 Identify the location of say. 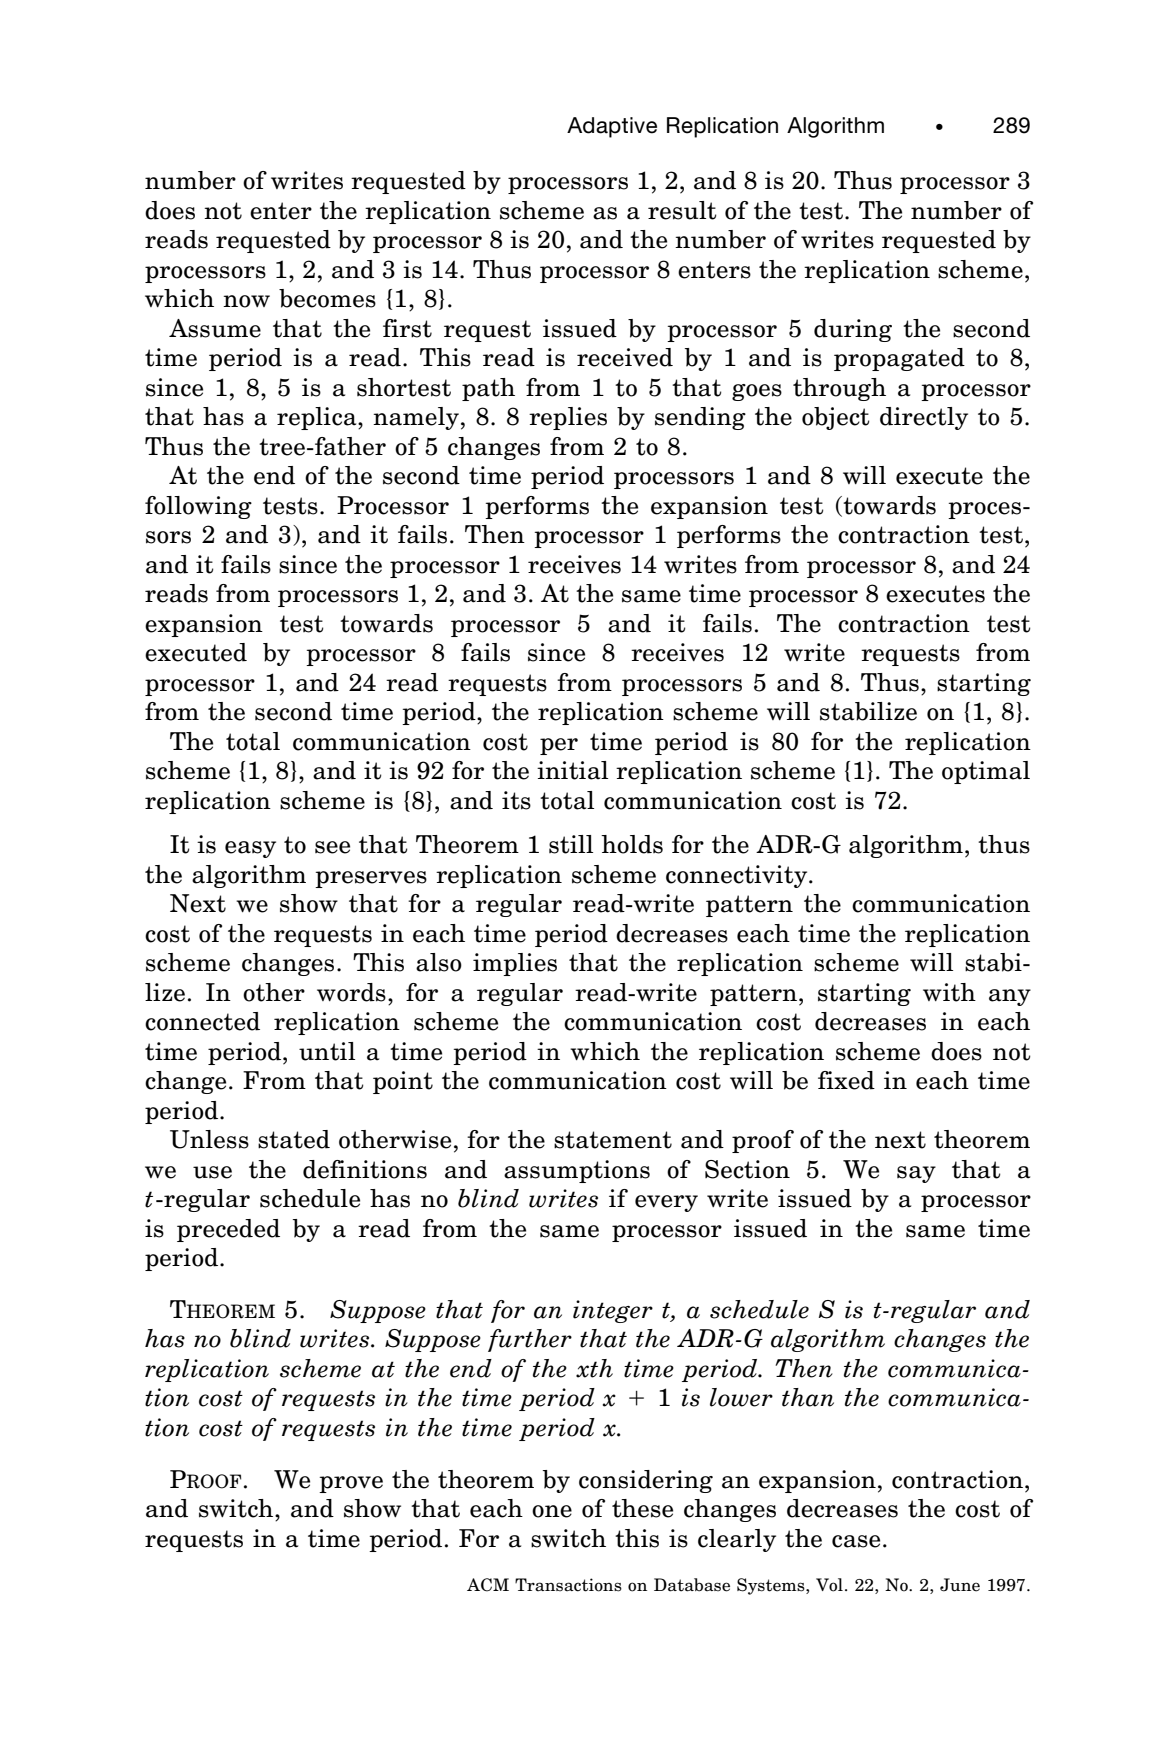
(916, 1174).
